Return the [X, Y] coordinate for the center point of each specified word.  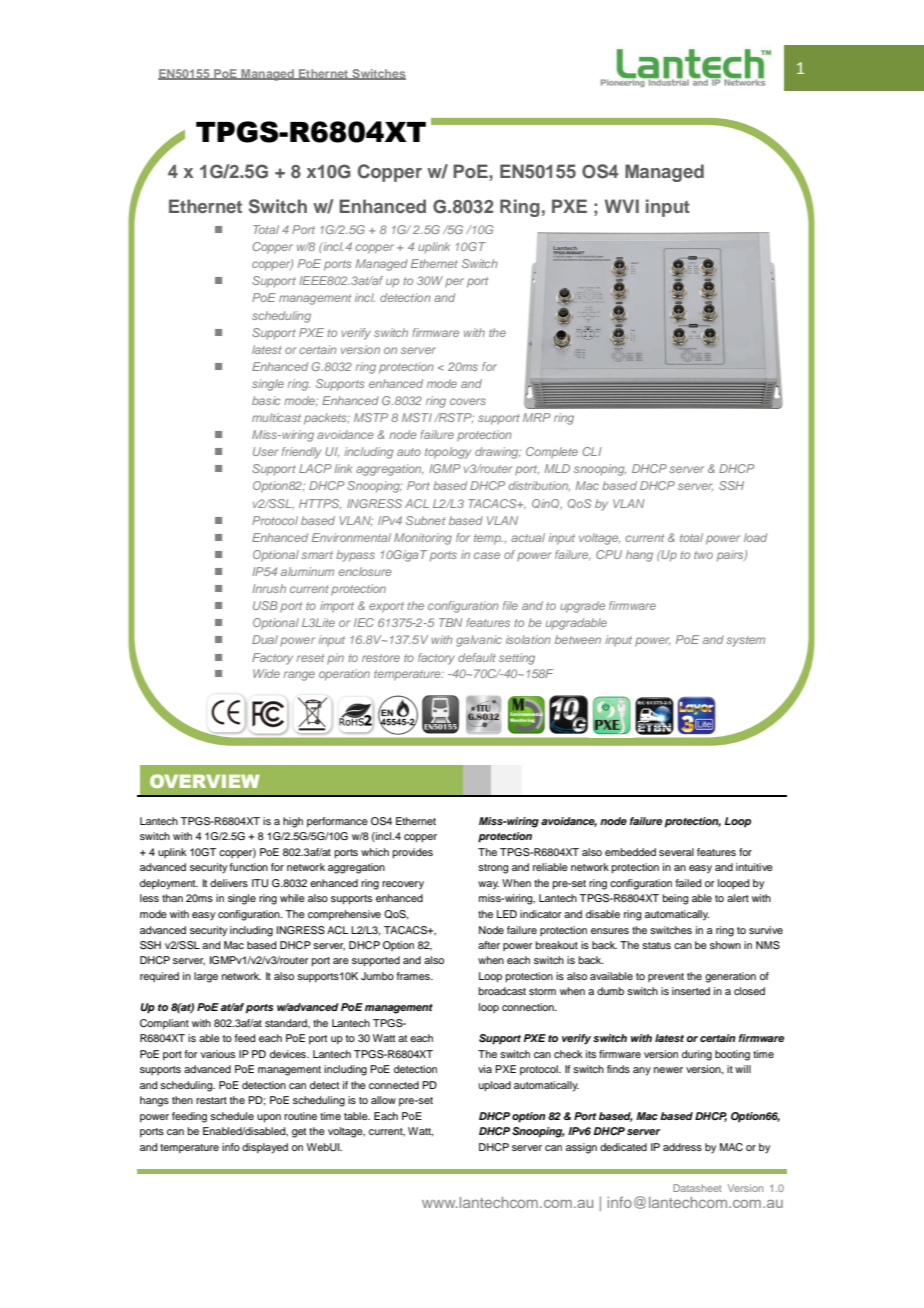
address [682, 1147]
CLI [592, 451]
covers [468, 401]
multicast [276, 417]
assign [581, 1148]
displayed [265, 1148]
